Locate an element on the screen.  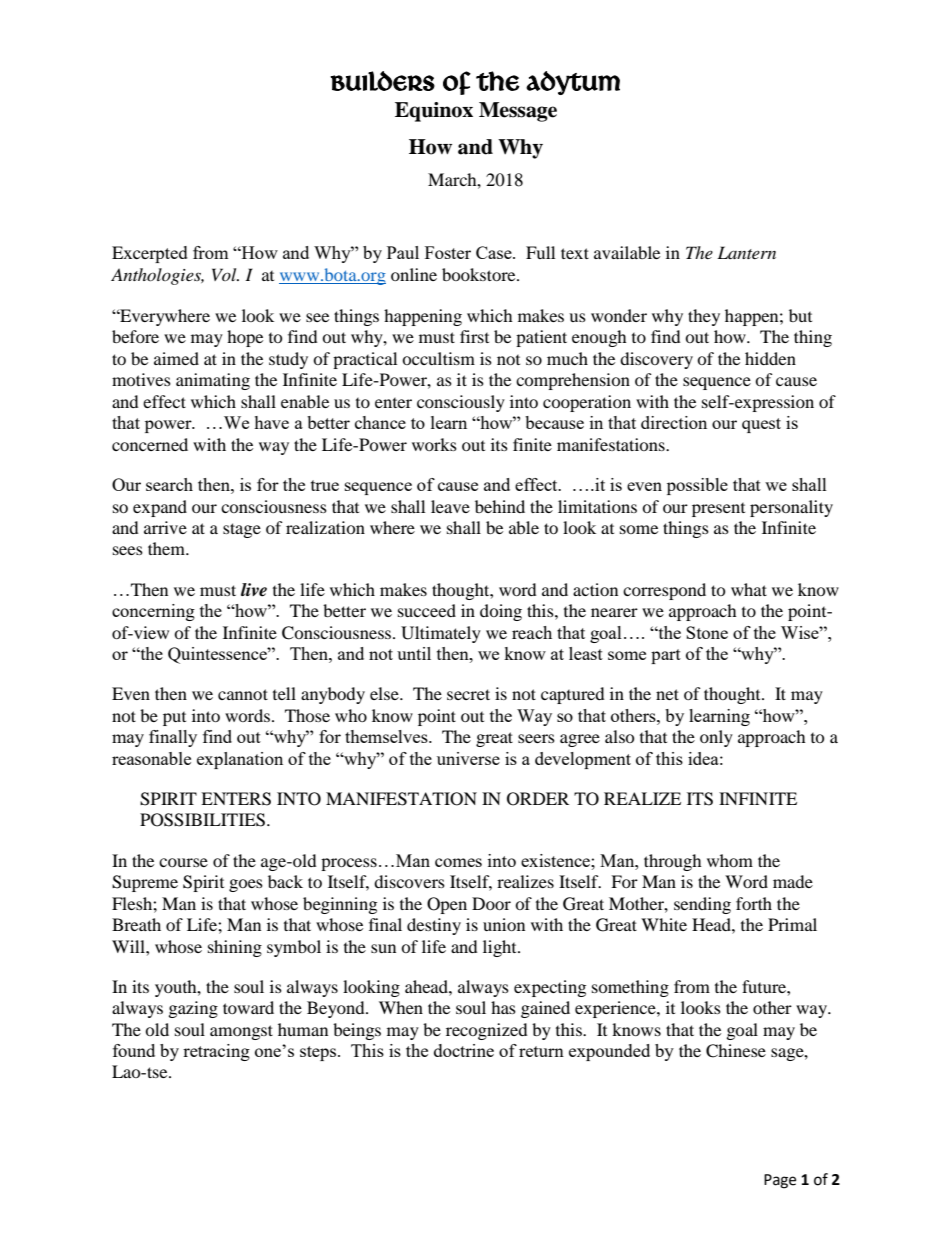
Ultimately is located at coordinates (441, 634).
